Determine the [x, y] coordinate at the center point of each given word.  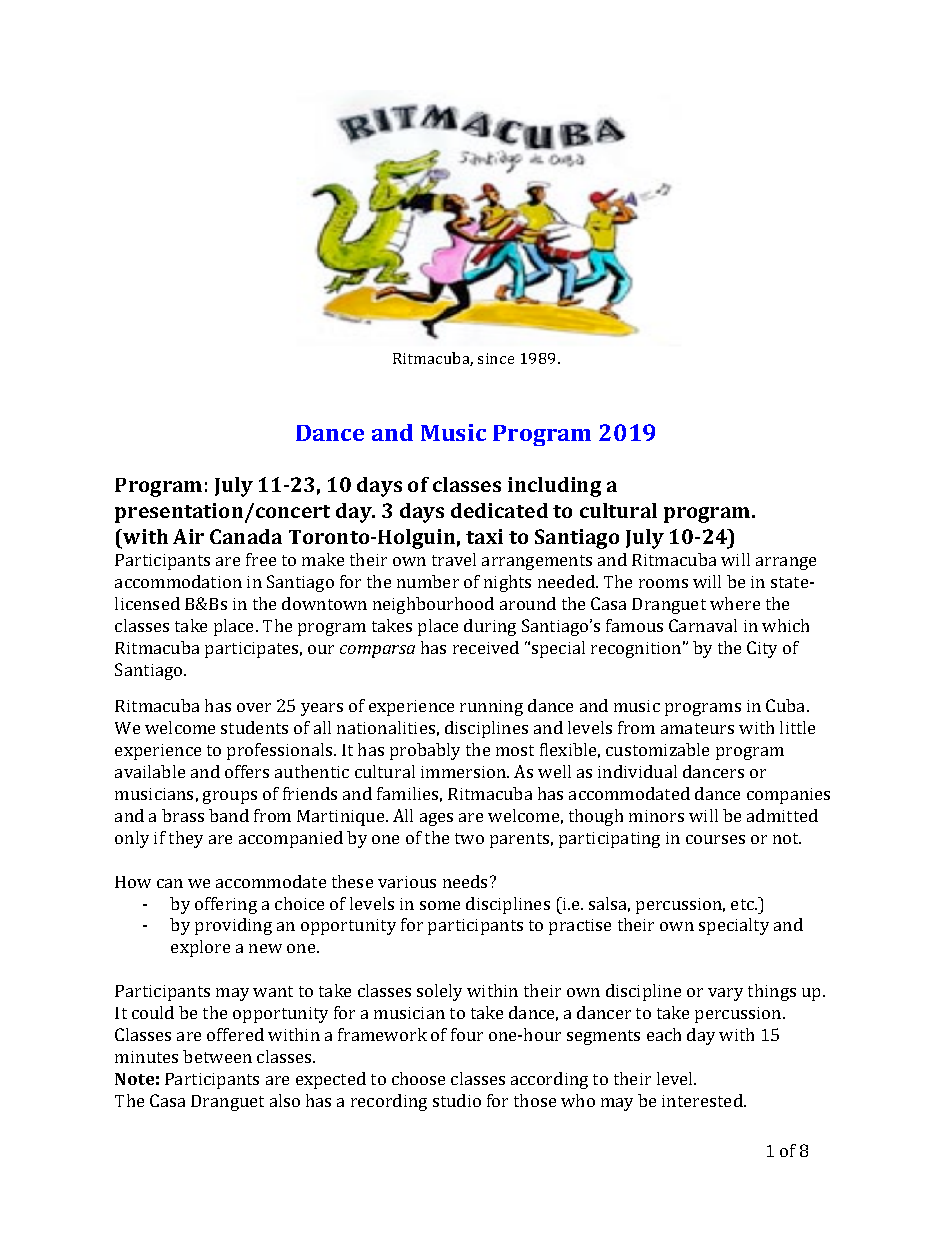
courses [715, 839]
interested [703, 1100]
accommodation [178, 581]
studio [457, 1100]
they [186, 839]
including [554, 487]
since [496, 358]
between [217, 1056]
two [469, 838]
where [735, 603]
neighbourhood [433, 605]
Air [188, 536]
